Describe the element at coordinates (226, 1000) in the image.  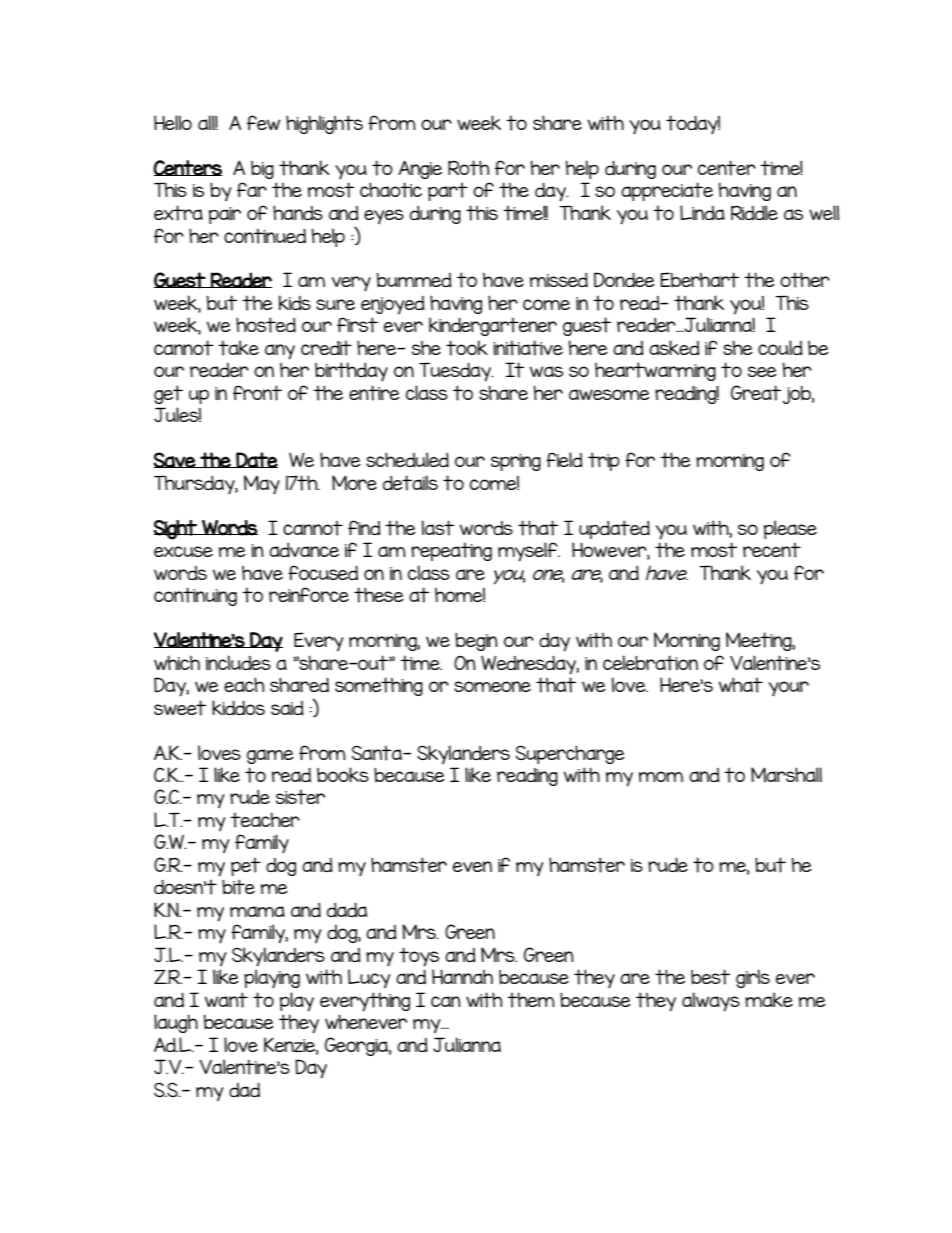
I see `want` at that location.
